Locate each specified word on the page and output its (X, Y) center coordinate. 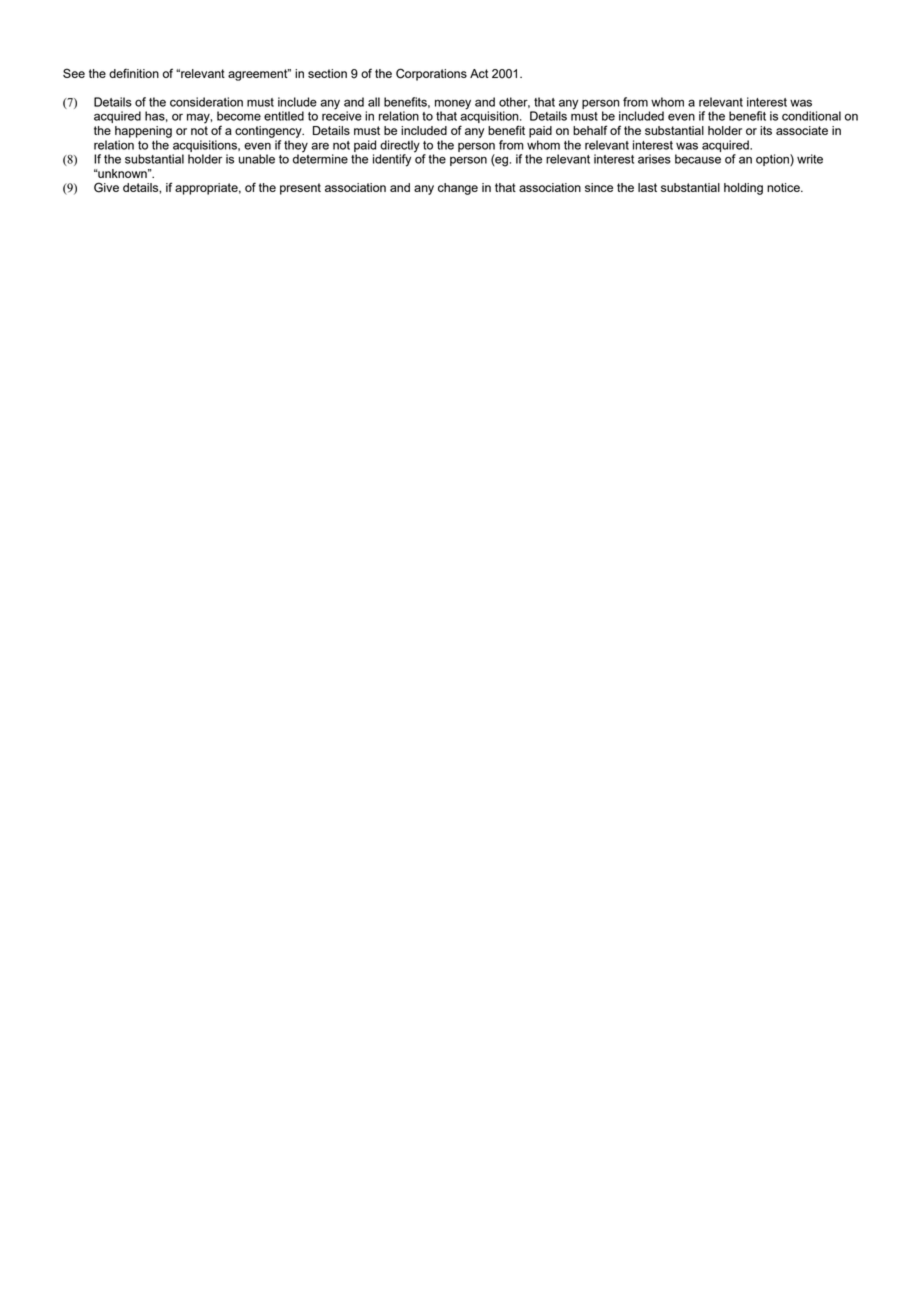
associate (802, 130)
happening (143, 132)
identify (392, 160)
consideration (206, 102)
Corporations (431, 74)
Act (479, 73)
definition (134, 73)
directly (400, 146)
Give (106, 187)
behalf (590, 130)
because (698, 159)
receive (342, 115)
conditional (811, 116)
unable (257, 159)
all (374, 102)
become (239, 116)
